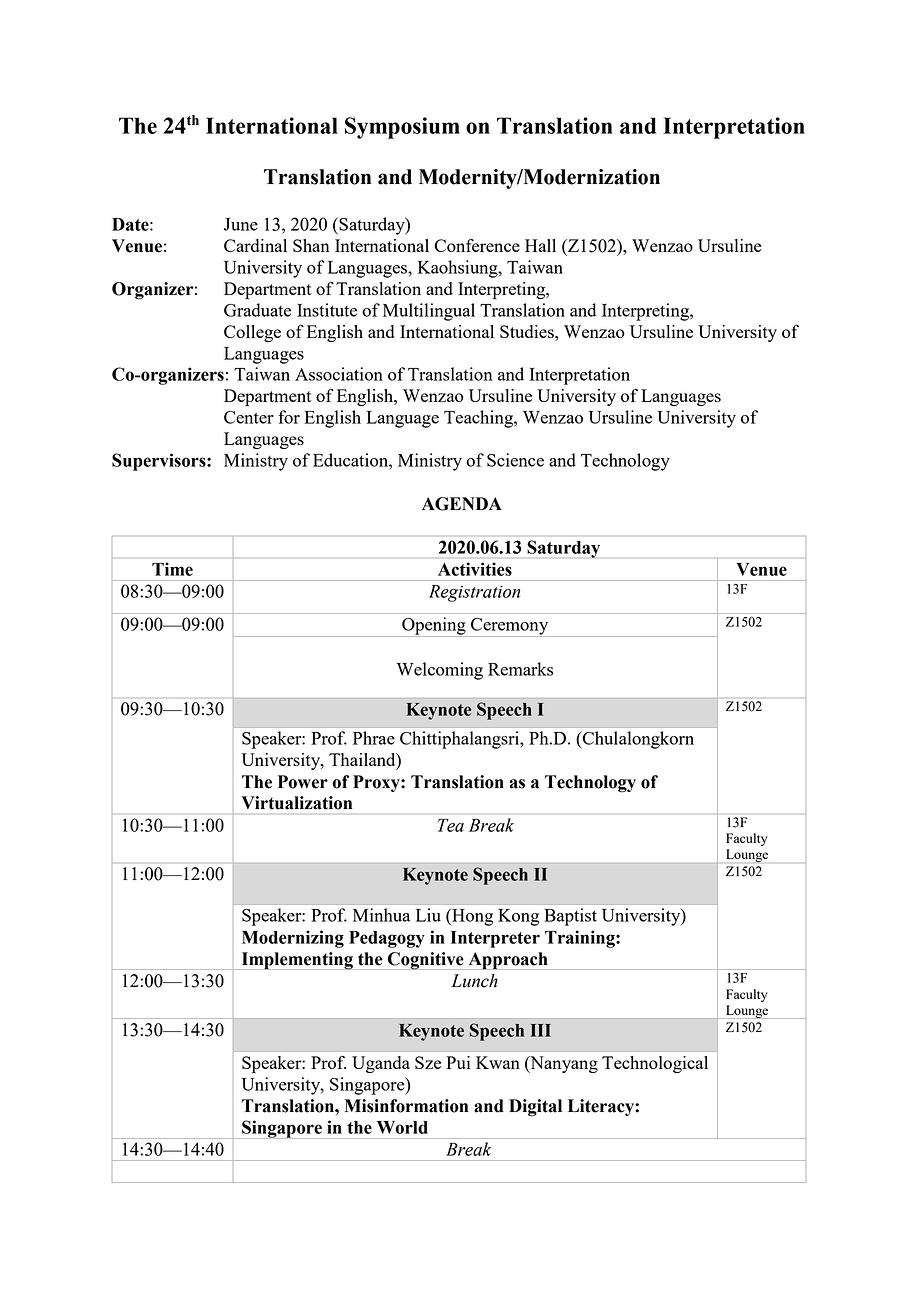 The image size is (924, 1309). I want to click on June, so click(241, 224).
